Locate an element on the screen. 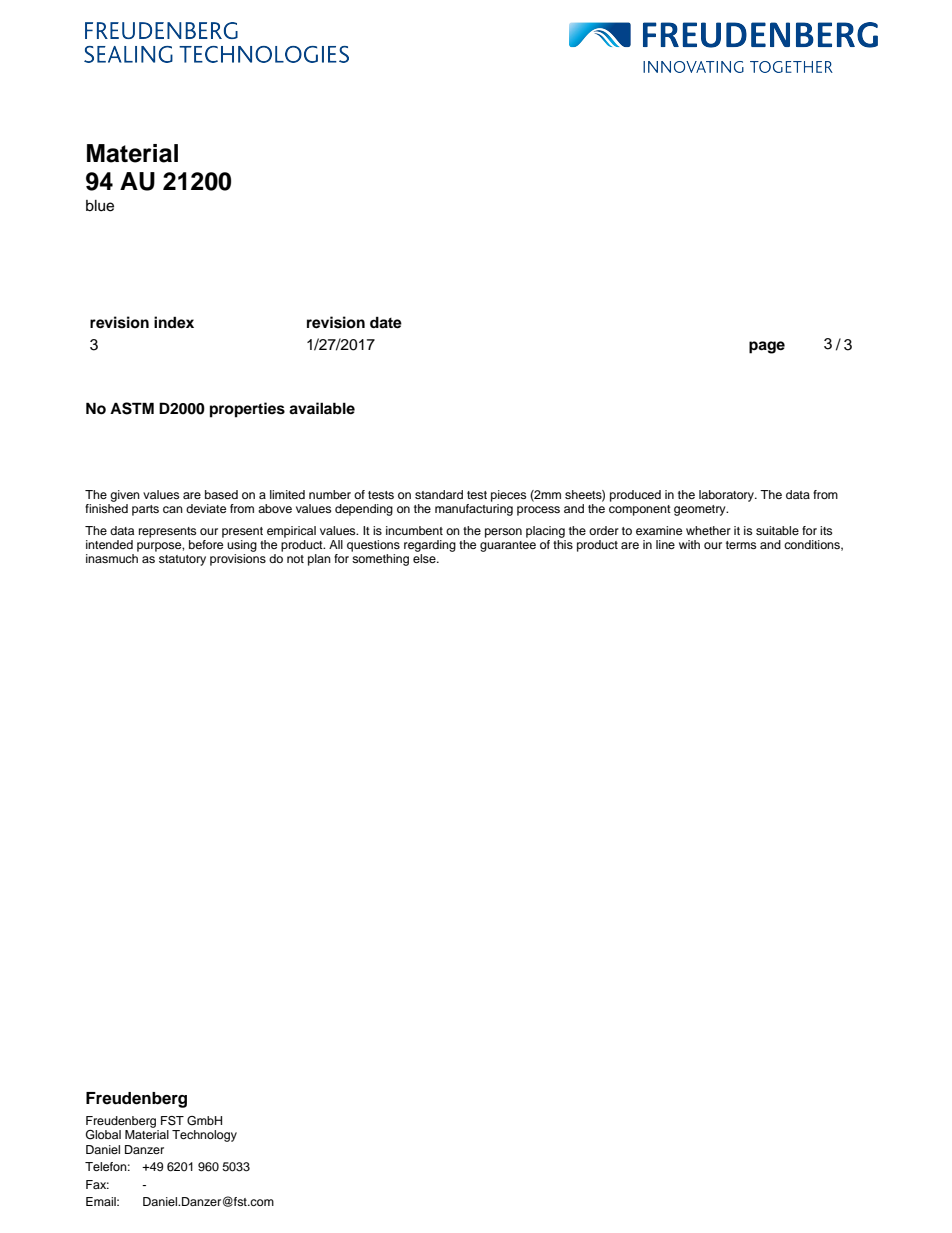 Image resolution: width=952 pixels, height=1233 pixels. else is located at coordinates (425, 558).
